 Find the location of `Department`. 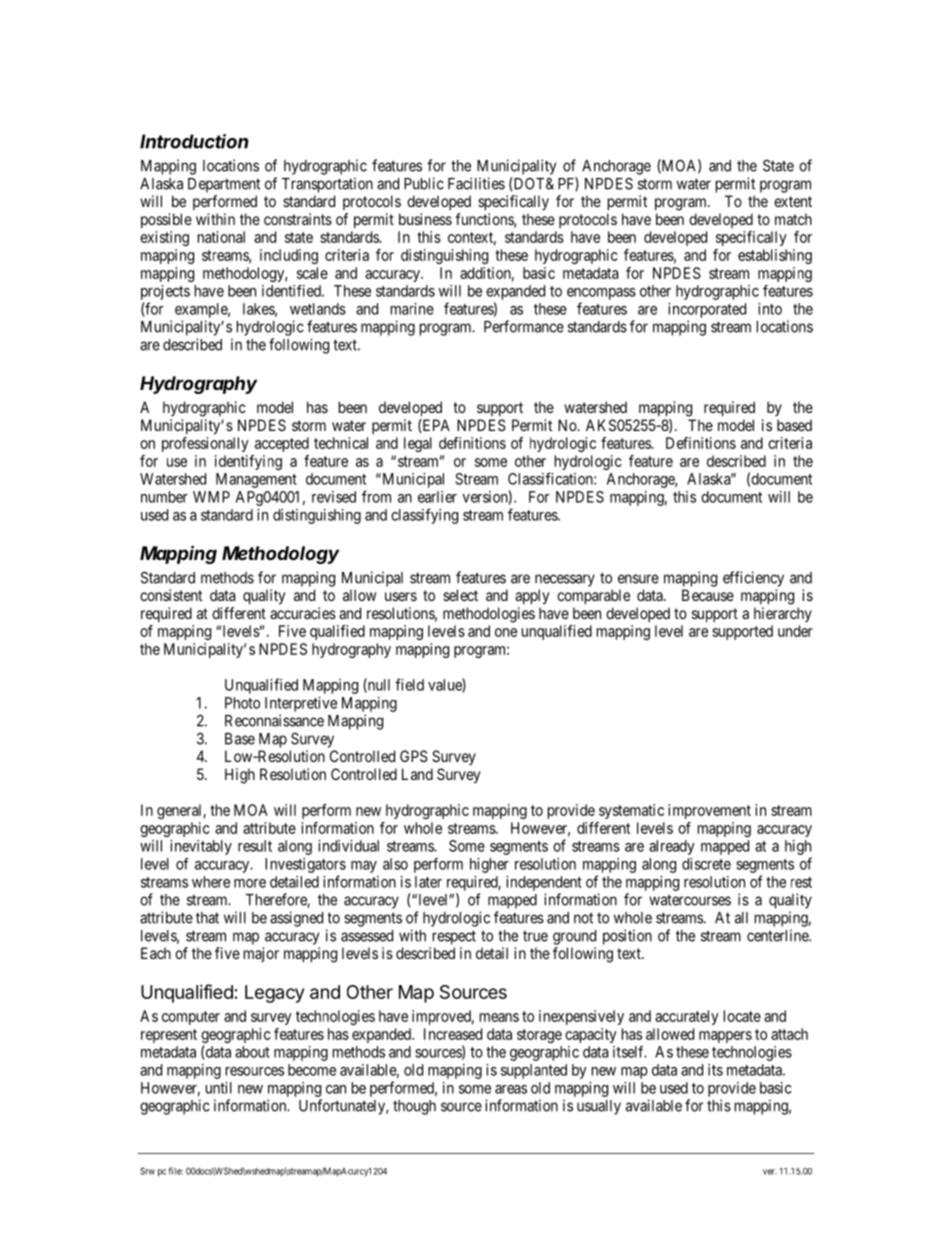

Department is located at coordinates (224, 185).
